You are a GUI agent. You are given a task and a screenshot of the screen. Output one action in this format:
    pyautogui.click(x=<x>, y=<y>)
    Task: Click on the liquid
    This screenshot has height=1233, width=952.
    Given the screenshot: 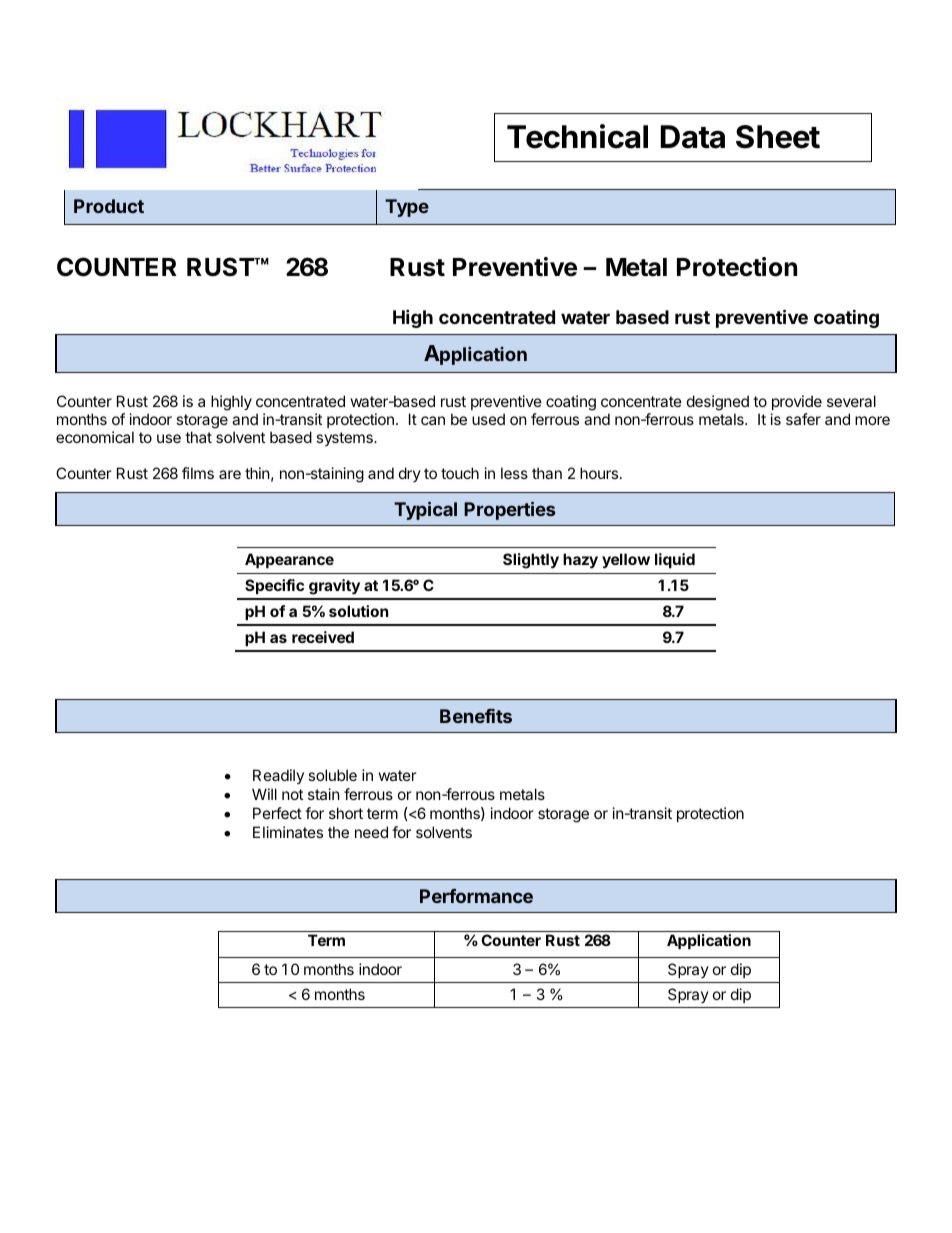 What is the action you would take?
    pyautogui.click(x=675, y=560)
